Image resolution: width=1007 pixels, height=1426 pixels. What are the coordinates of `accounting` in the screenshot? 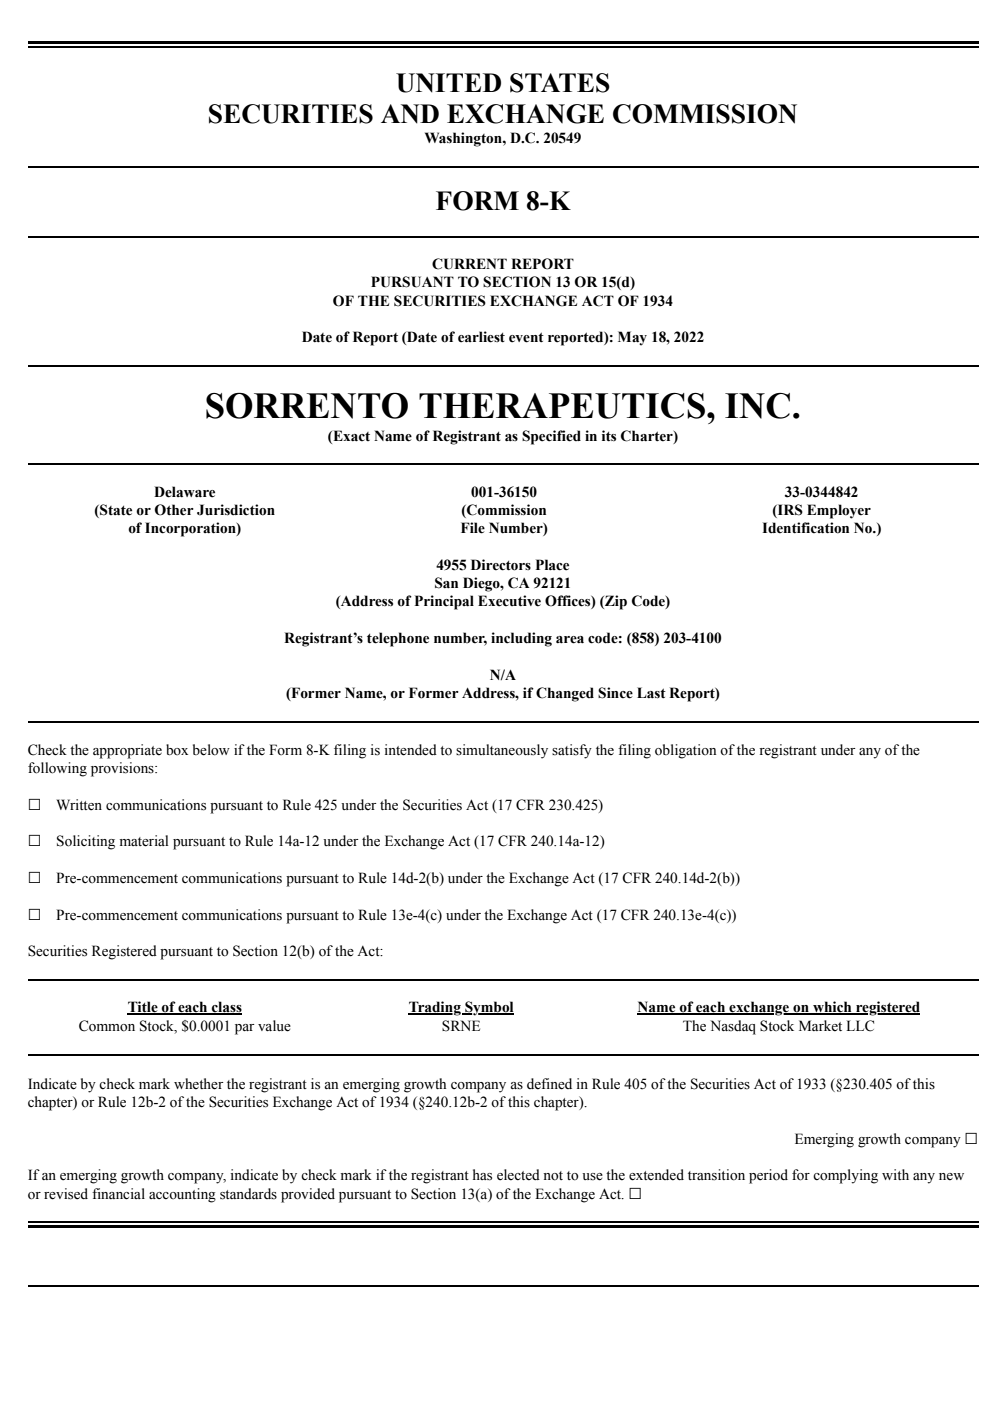 It's located at (182, 1195).
